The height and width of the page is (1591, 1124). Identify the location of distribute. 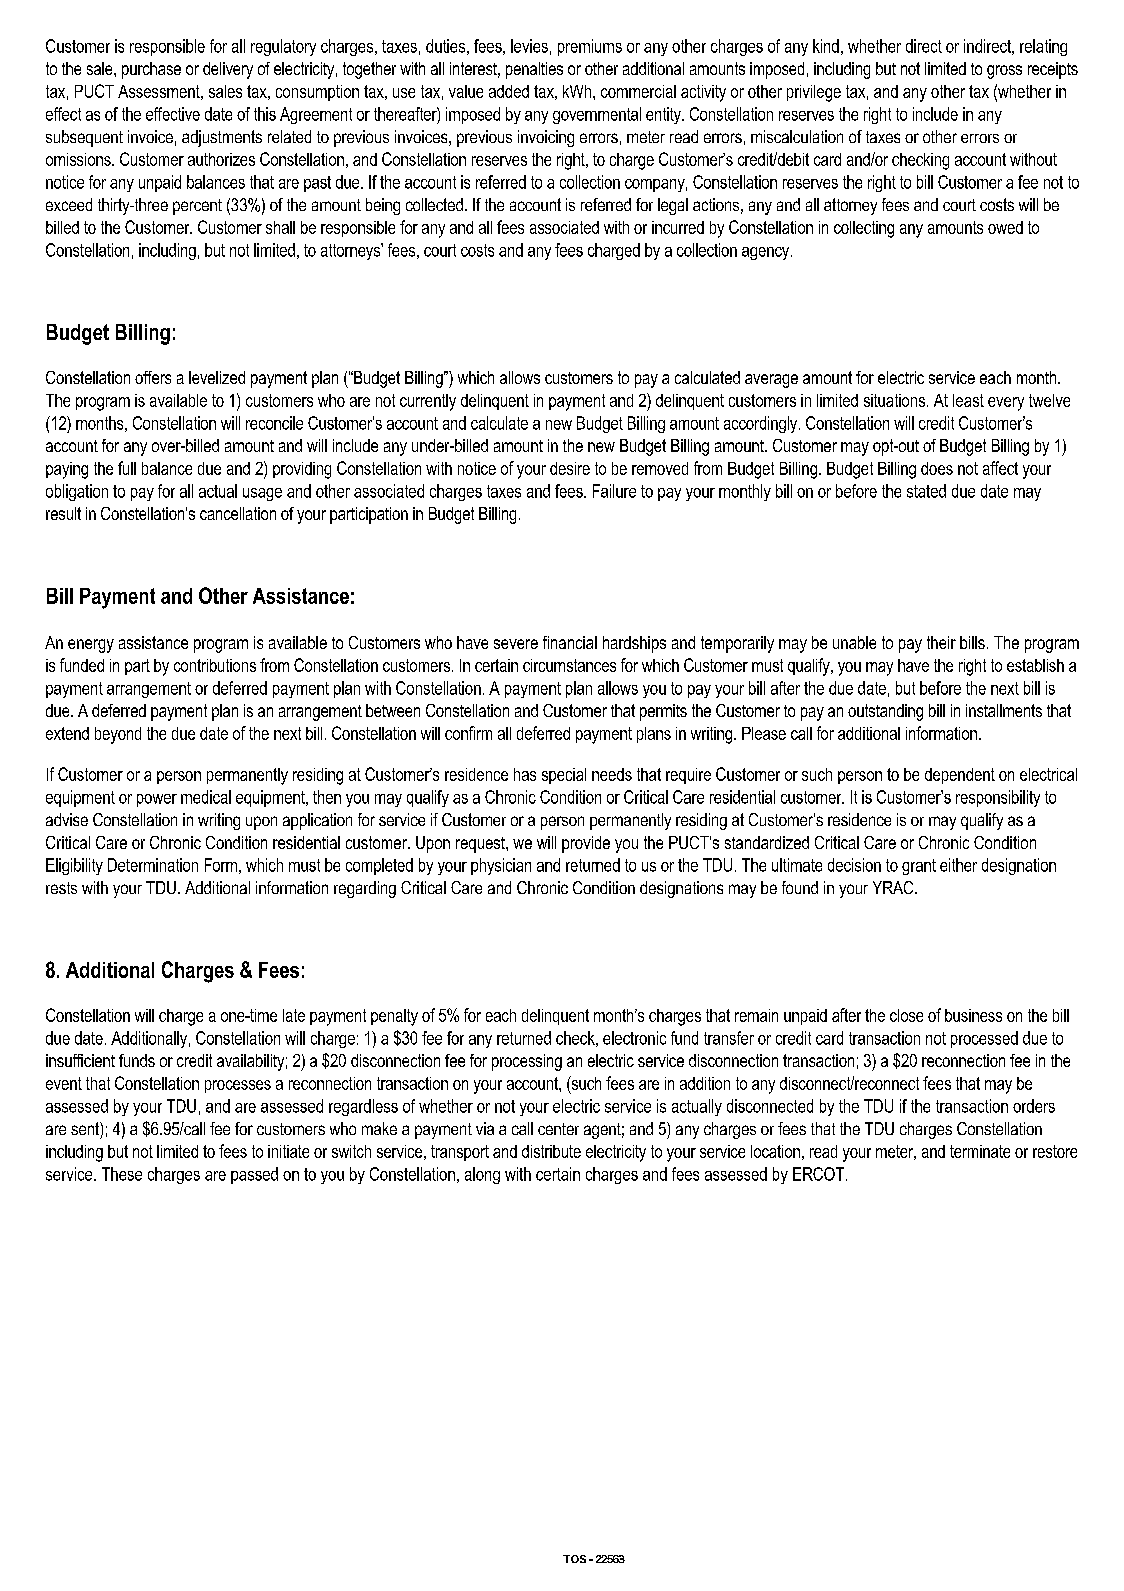
(551, 1151).
